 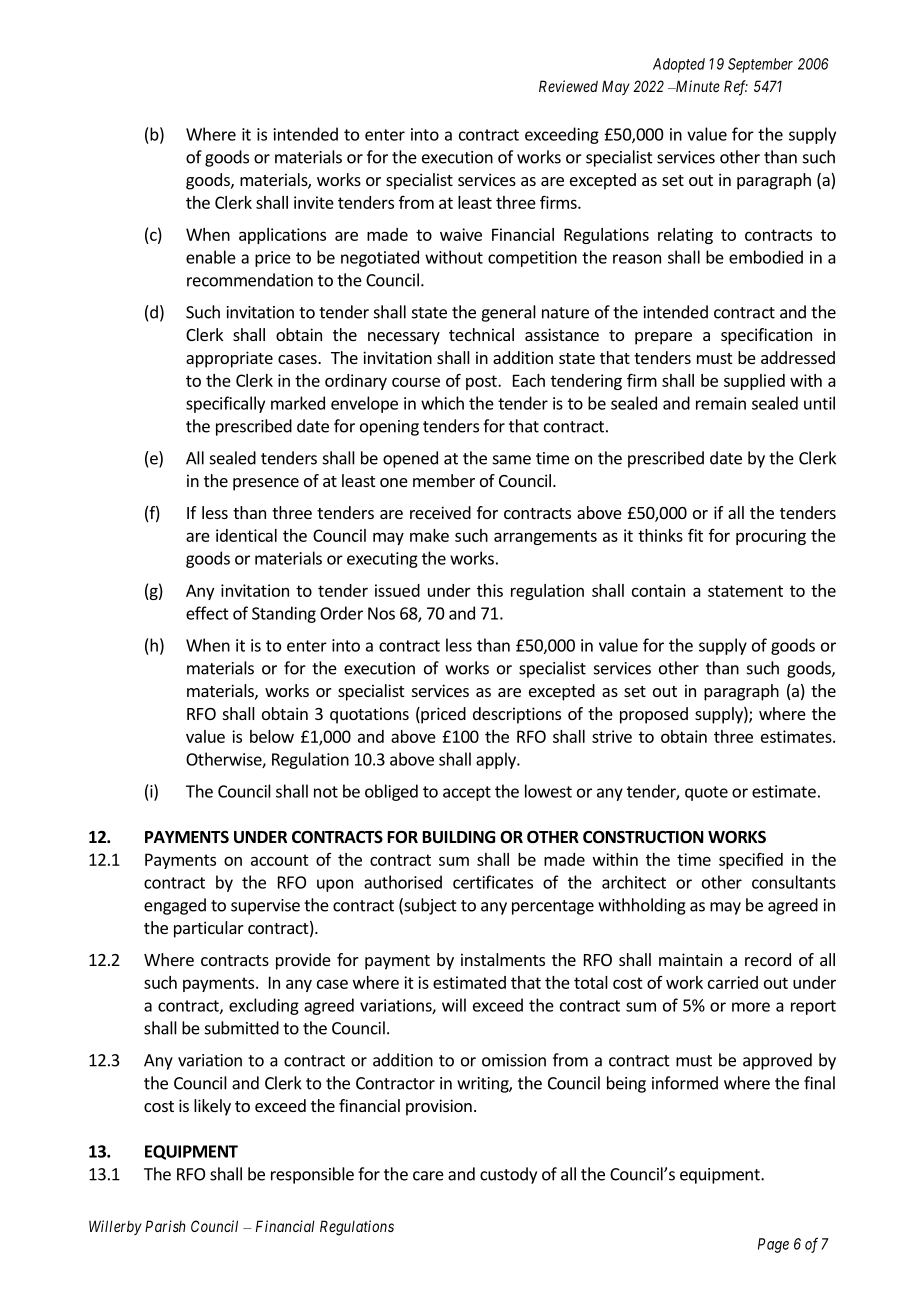 What do you see at coordinates (721, 403) in the image?
I see `remain` at bounding box center [721, 403].
